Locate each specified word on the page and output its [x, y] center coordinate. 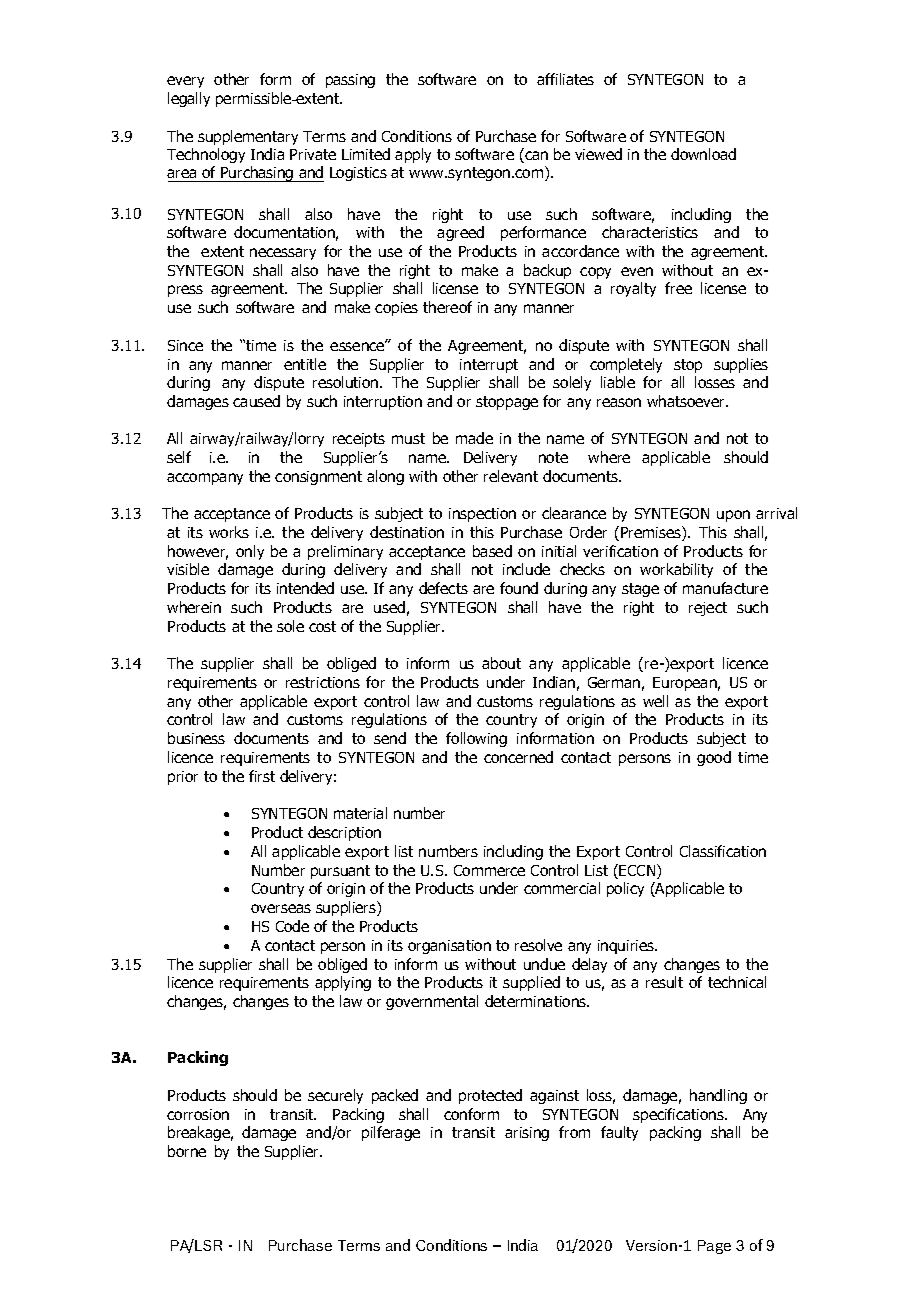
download [703, 154]
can [535, 157]
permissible [255, 99]
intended [305, 588]
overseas [281, 908]
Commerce [489, 870]
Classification [723, 851]
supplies [741, 365]
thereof [447, 307]
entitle [305, 364]
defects [443, 588]
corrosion [198, 1114]
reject [708, 609]
